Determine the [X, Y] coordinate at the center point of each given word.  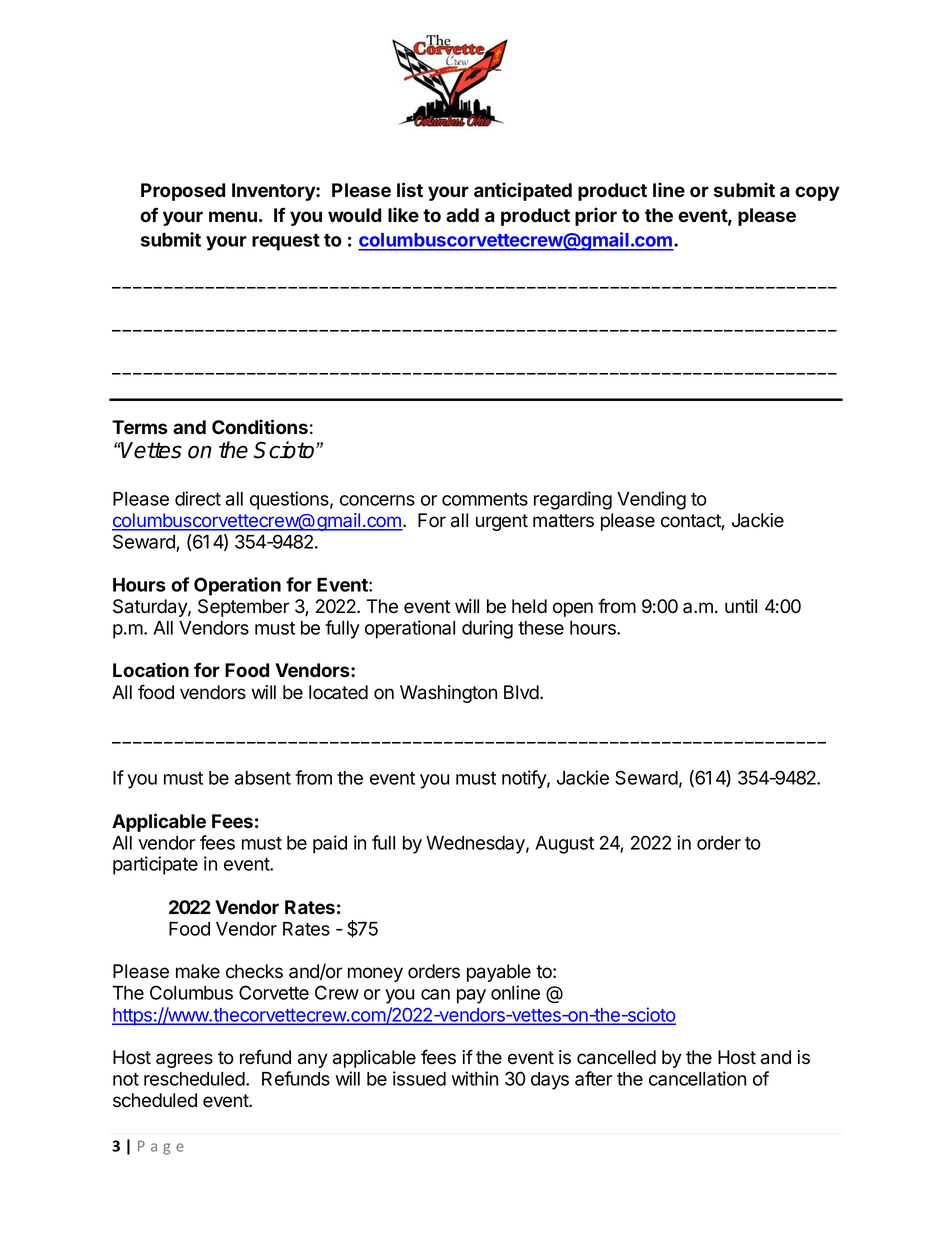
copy [817, 193]
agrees [184, 1060]
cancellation [697, 1078]
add [462, 215]
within [475, 1078]
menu [233, 217]
